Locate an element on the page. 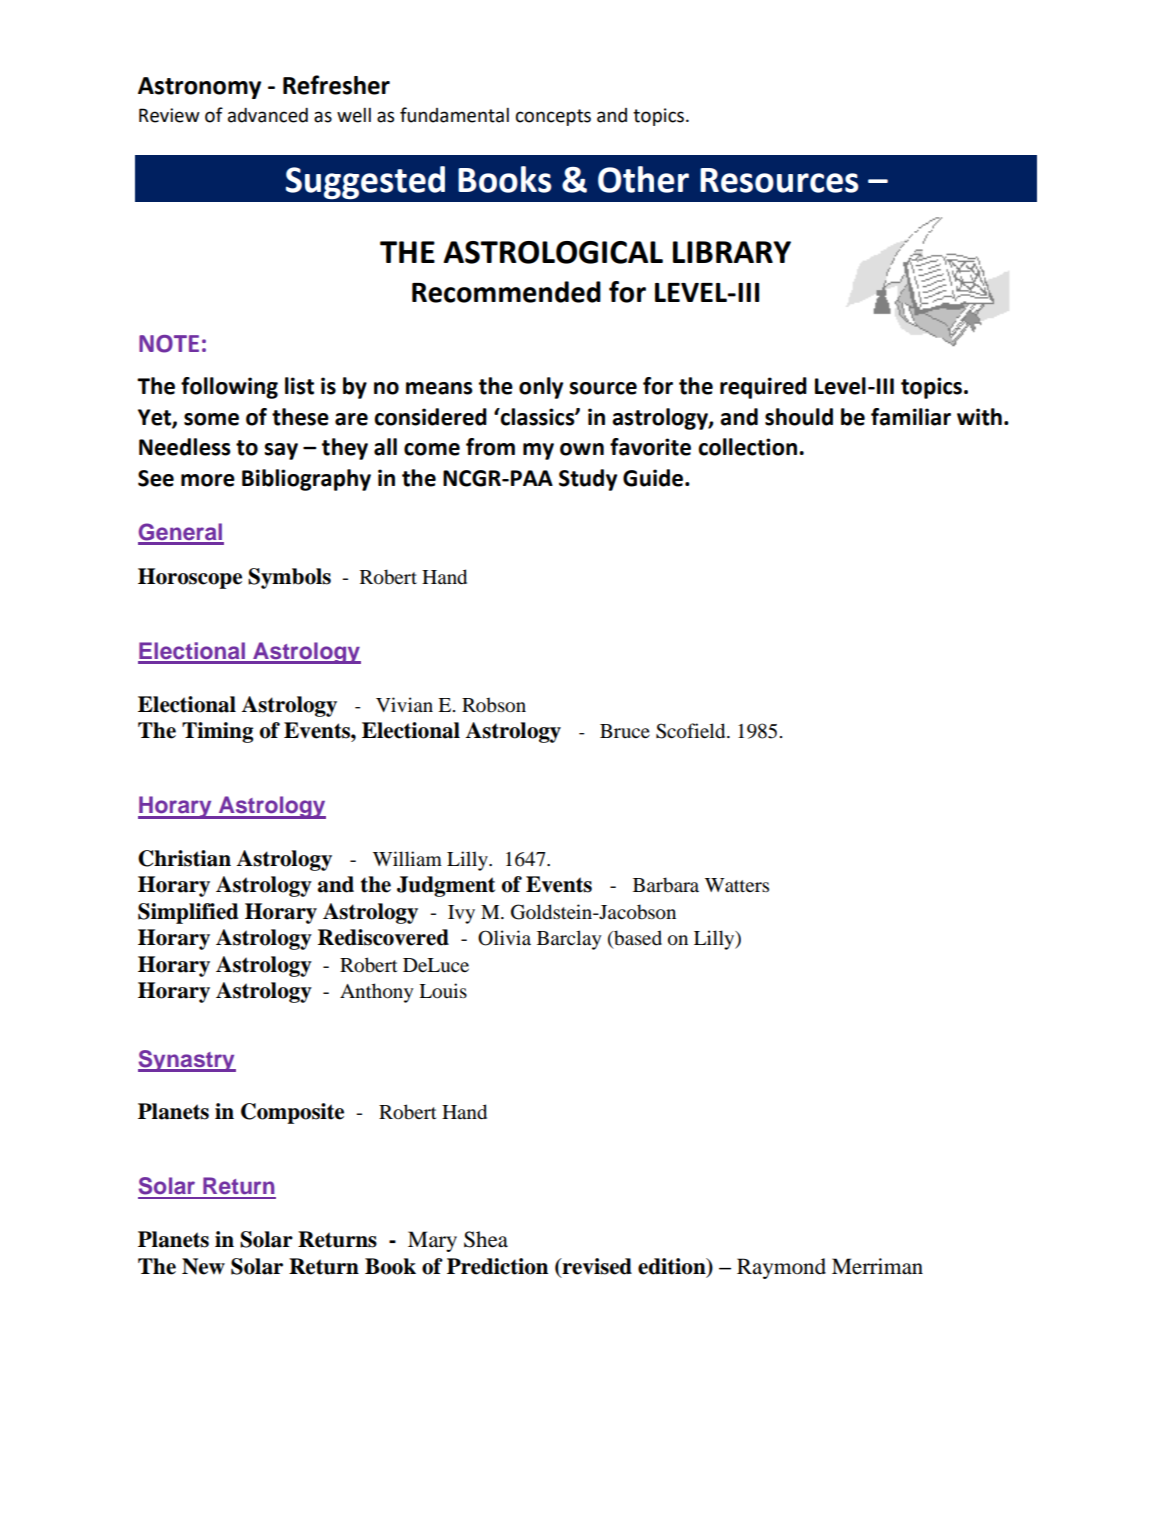  New is located at coordinates (203, 1266).
